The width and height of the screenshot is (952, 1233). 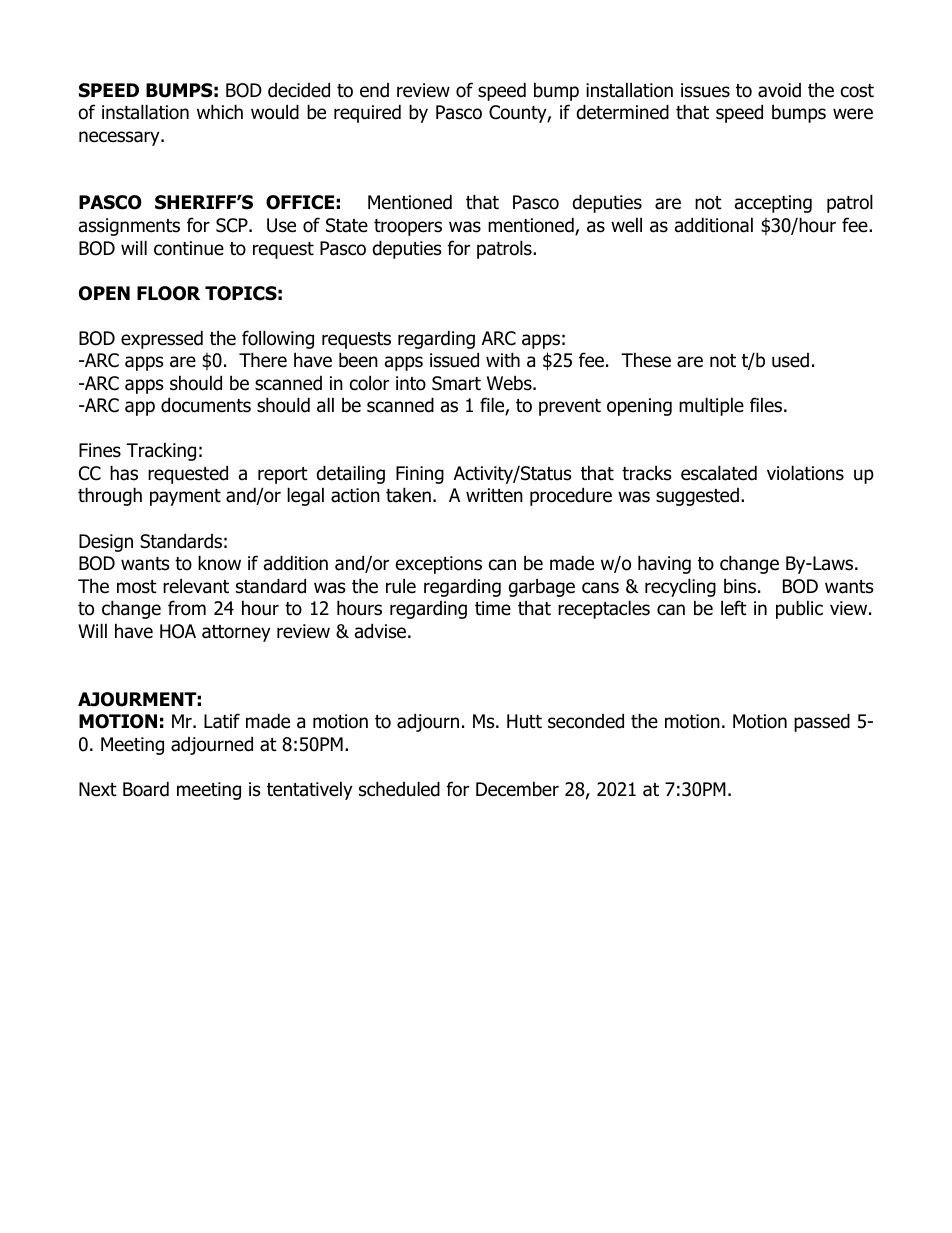 What do you see at coordinates (773, 204) in the screenshot?
I see `accepting` at bounding box center [773, 204].
